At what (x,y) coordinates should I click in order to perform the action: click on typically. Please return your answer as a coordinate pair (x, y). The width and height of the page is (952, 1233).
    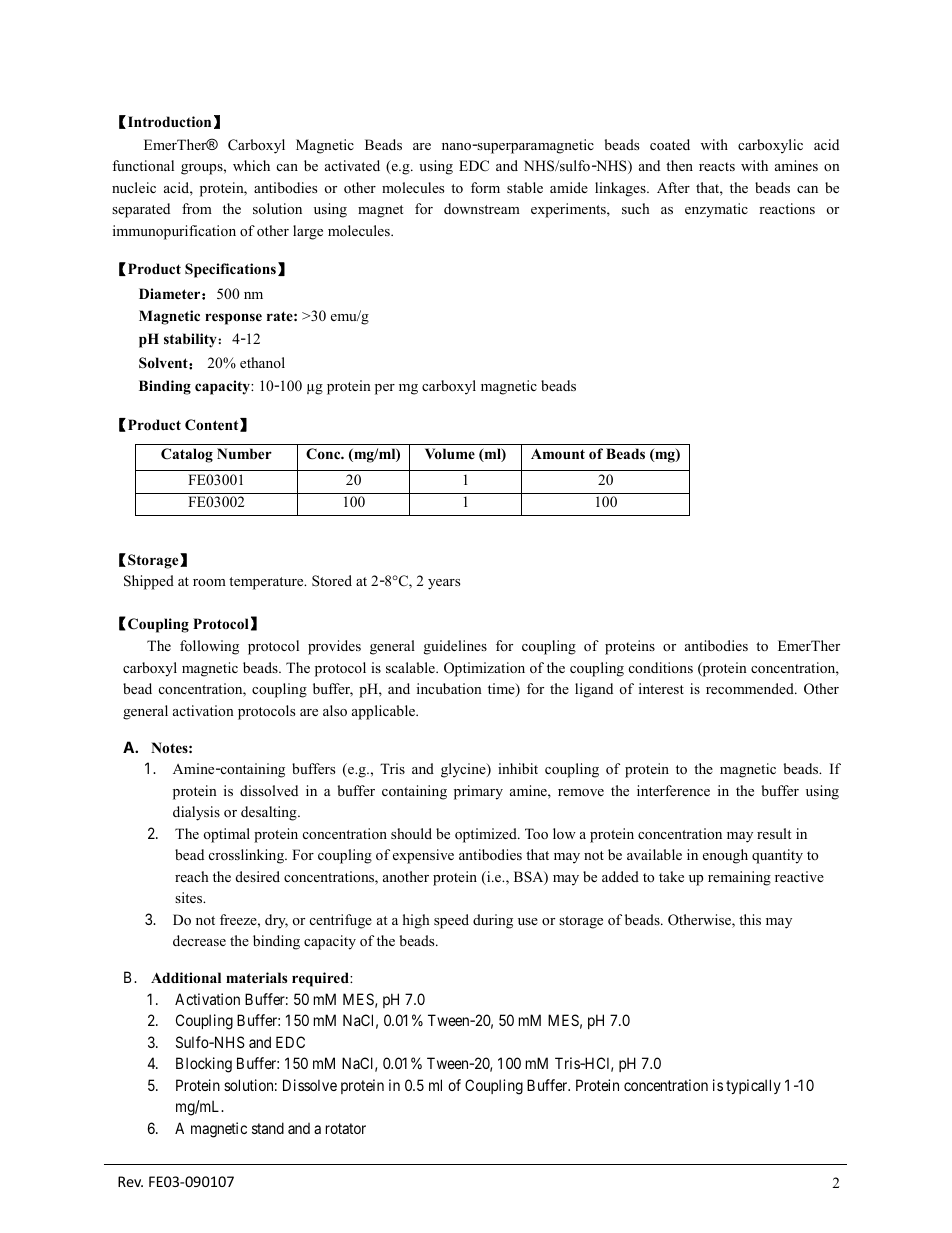
    Looking at the image, I should click on (753, 1086).
